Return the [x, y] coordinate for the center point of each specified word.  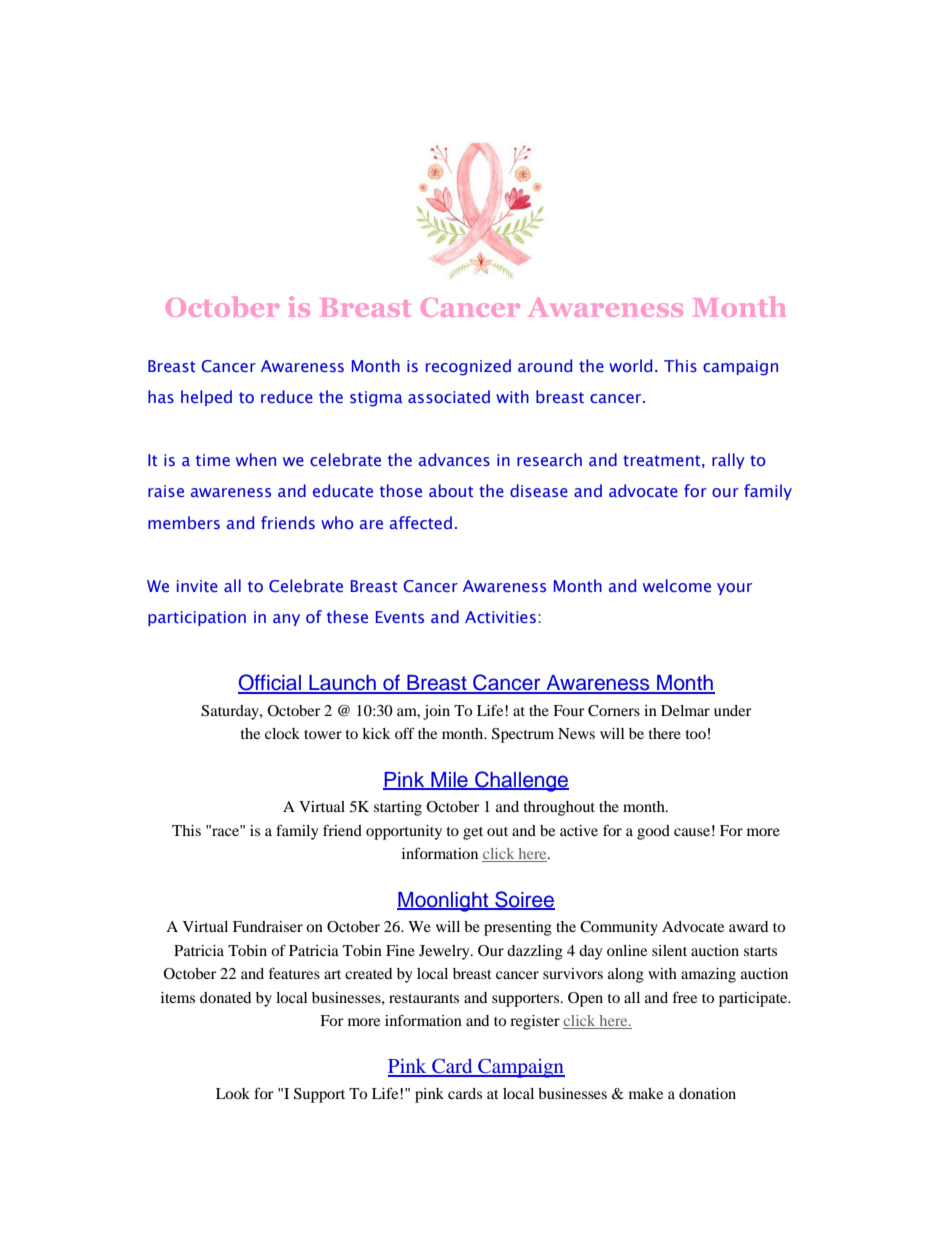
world [630, 365]
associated [449, 396]
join [436, 712]
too [696, 734]
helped [206, 398]
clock [282, 733]
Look [233, 1093]
